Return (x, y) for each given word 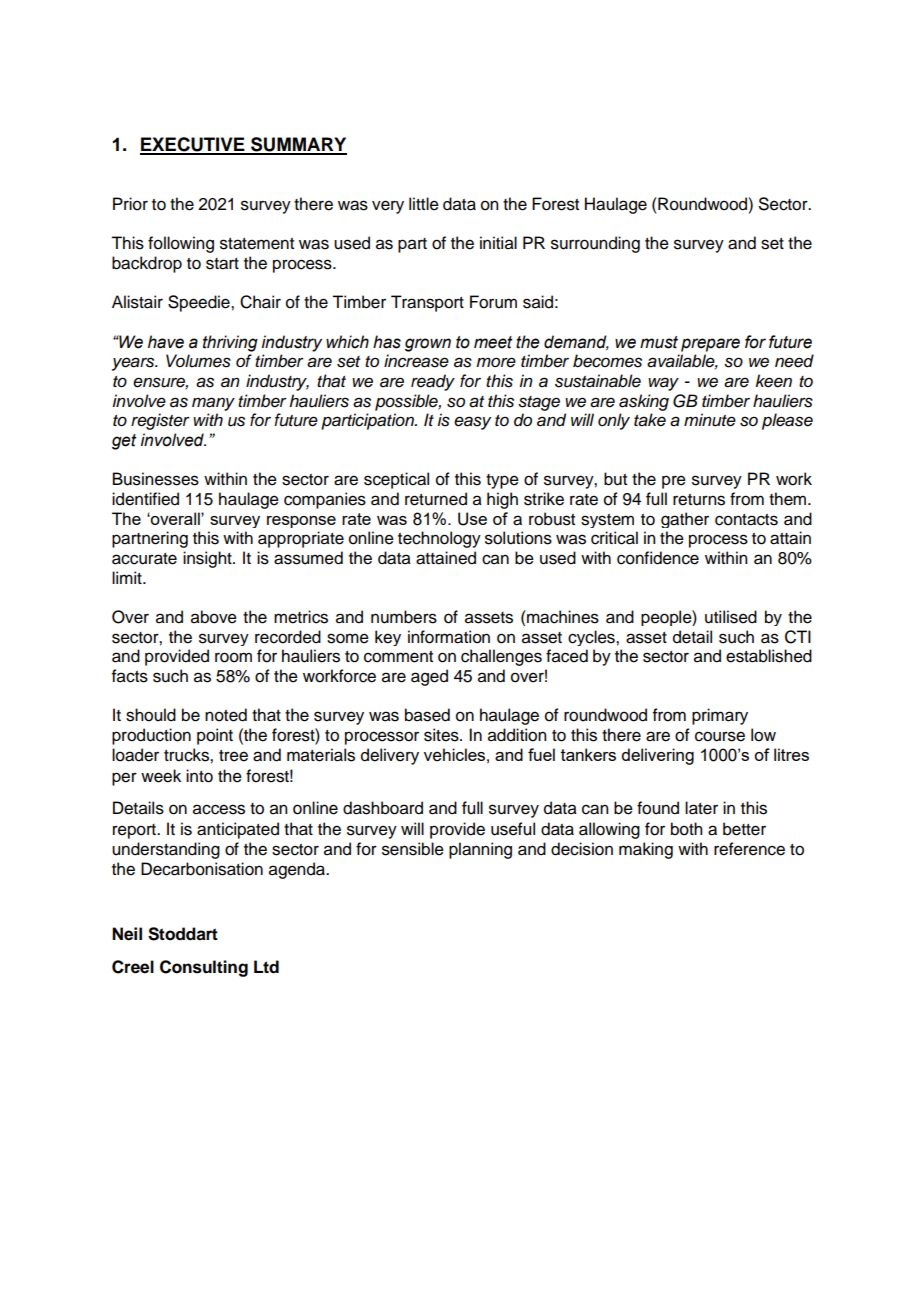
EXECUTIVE (193, 145)
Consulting (204, 968)
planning (480, 850)
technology (439, 539)
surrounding (595, 244)
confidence (658, 558)
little (424, 204)
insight (208, 559)
